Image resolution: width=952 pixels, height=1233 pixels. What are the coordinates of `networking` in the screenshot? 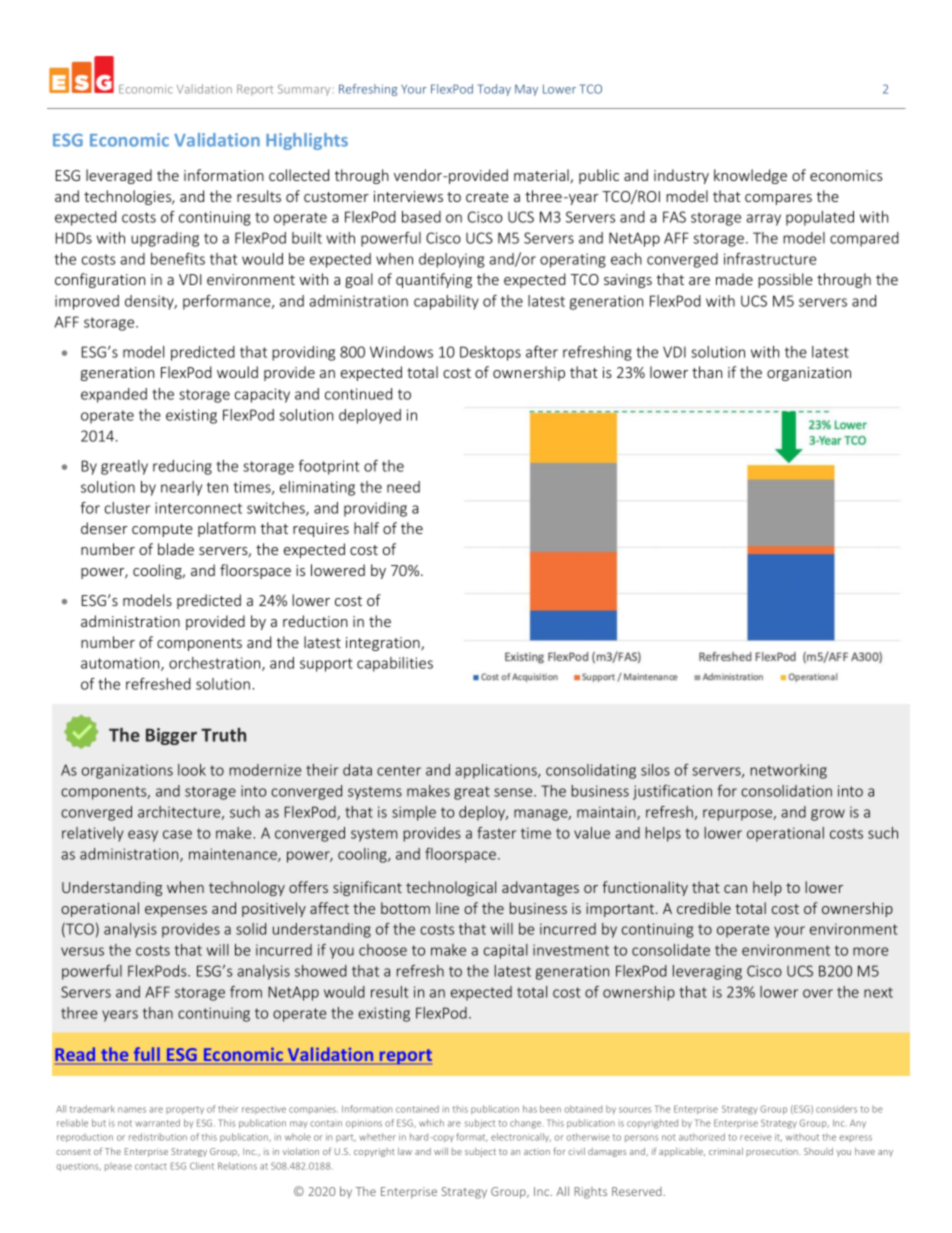 It's located at (788, 771).
